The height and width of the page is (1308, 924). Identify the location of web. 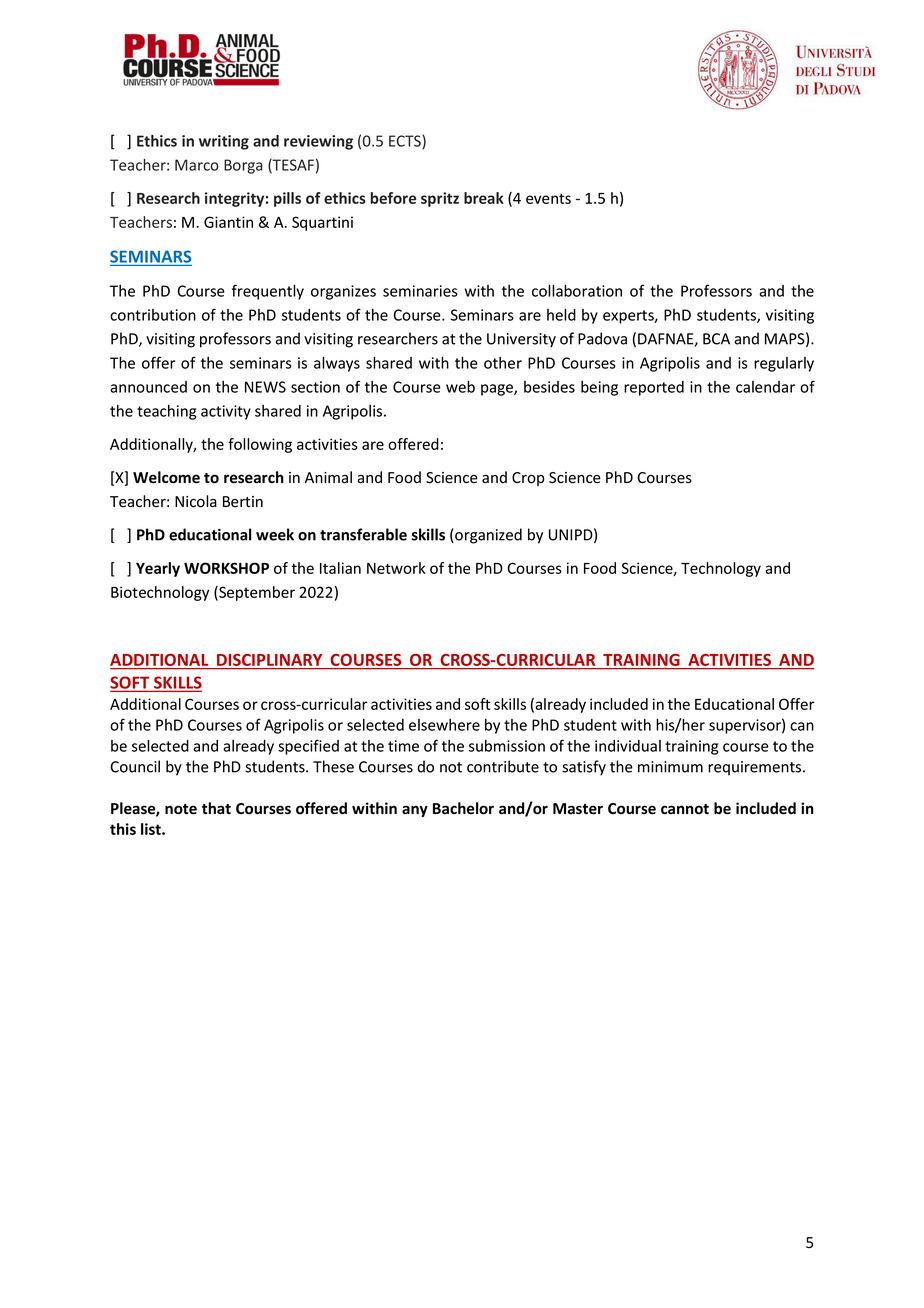
(460, 387).
